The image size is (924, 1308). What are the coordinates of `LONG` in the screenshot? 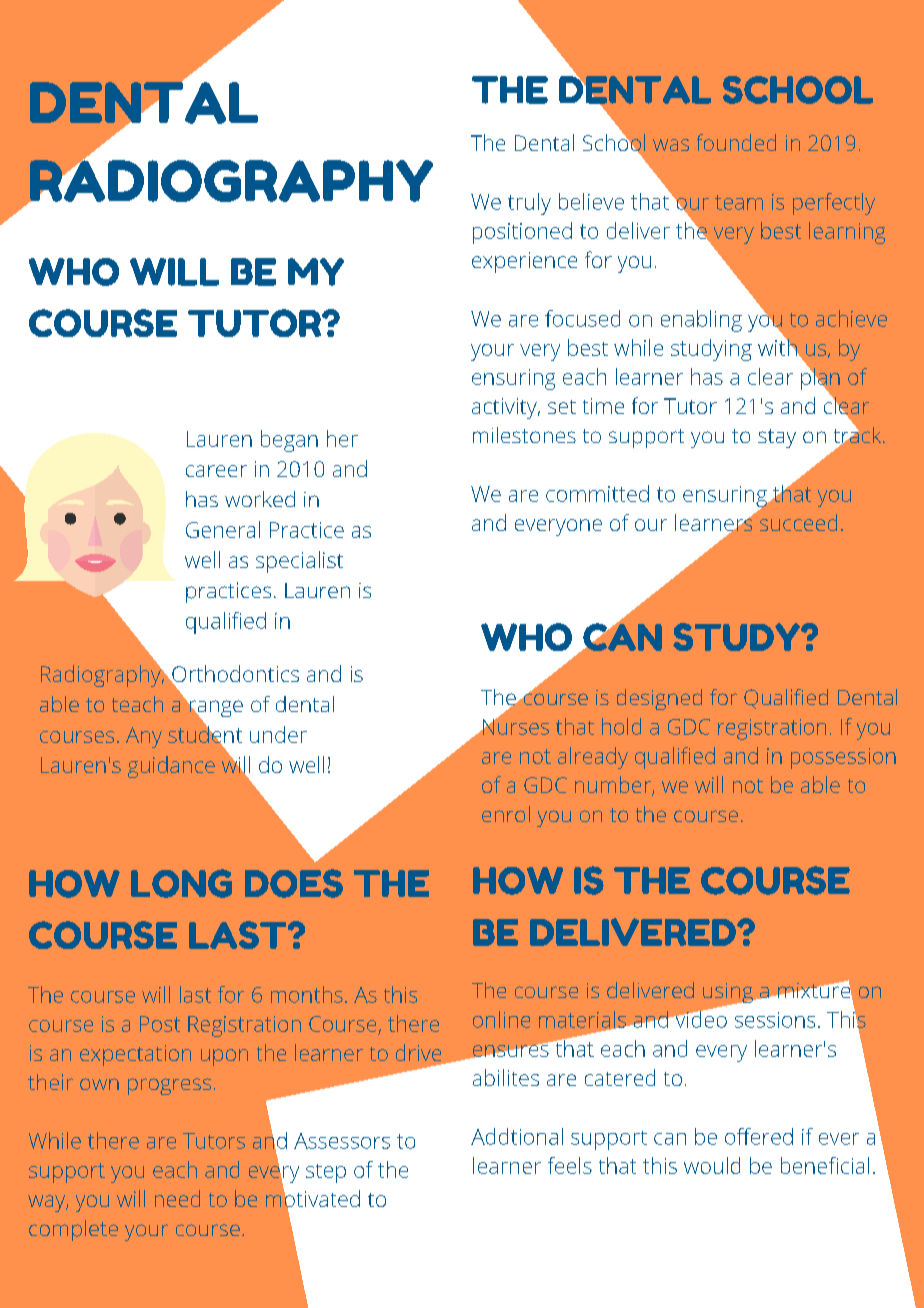 It's located at (181, 883).
